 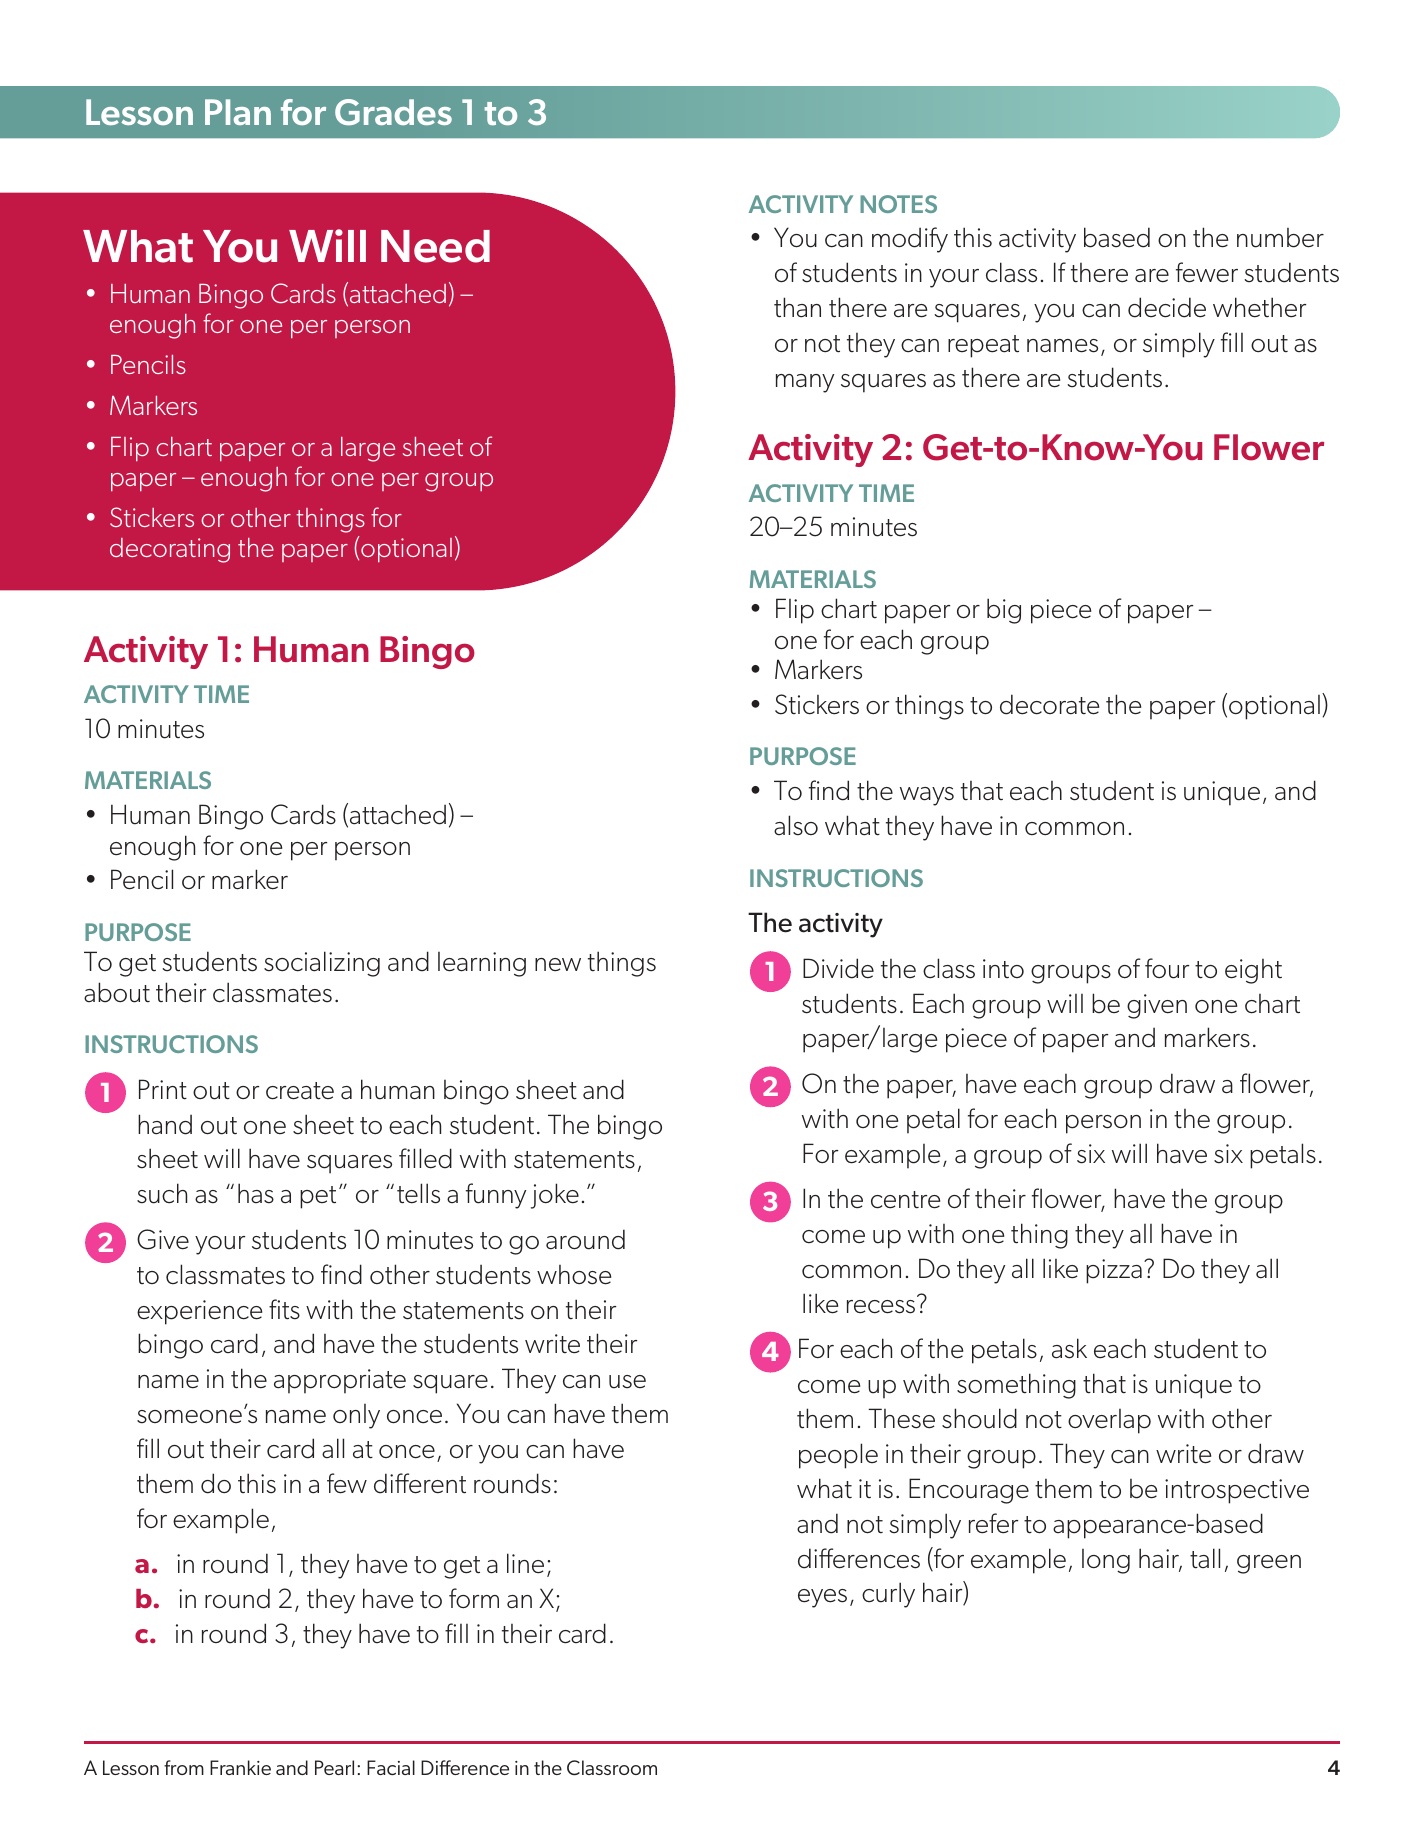 What do you see at coordinates (796, 825) in the image?
I see `also` at bounding box center [796, 825].
